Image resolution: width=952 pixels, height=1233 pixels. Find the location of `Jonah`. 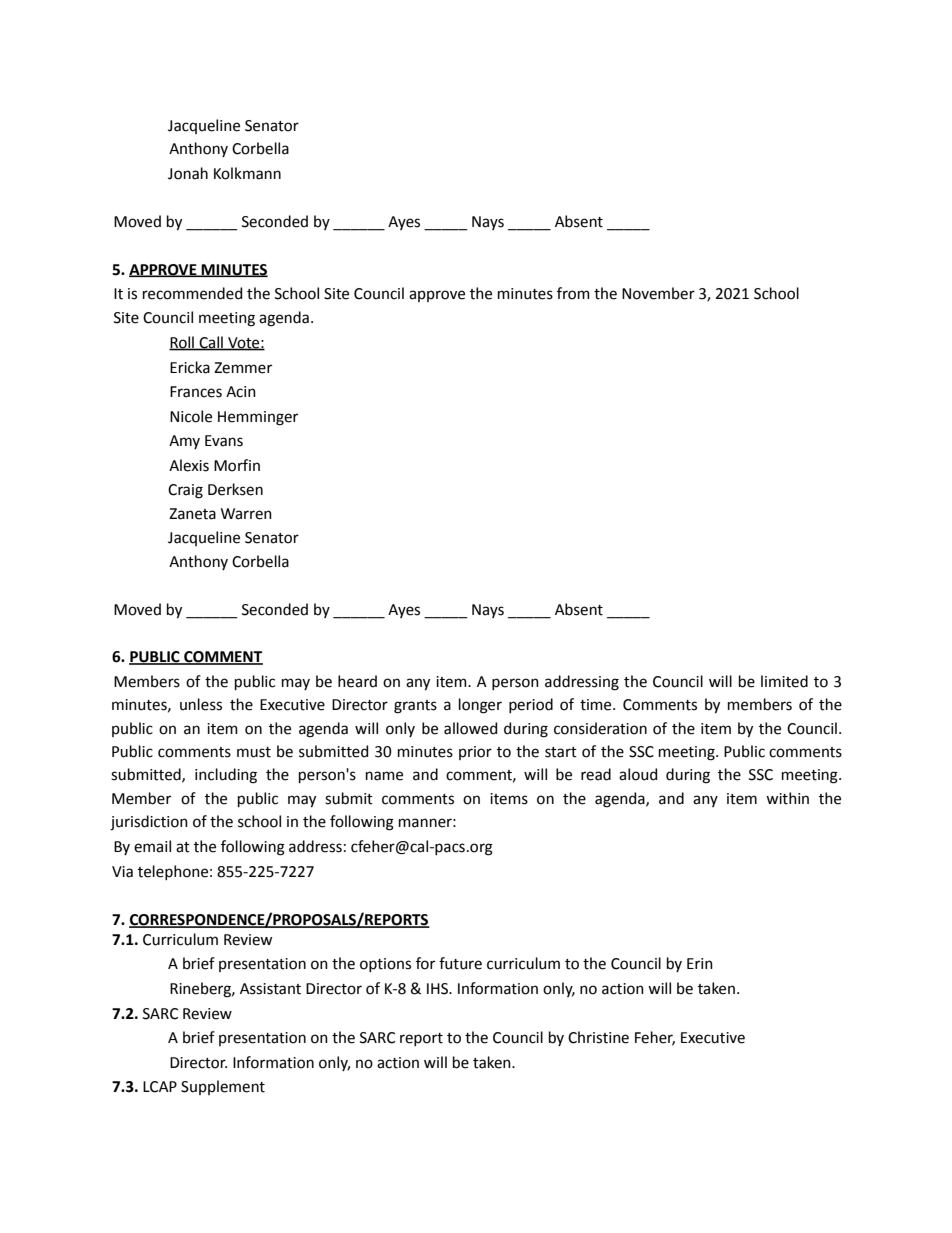

Jonah is located at coordinates (188, 173).
